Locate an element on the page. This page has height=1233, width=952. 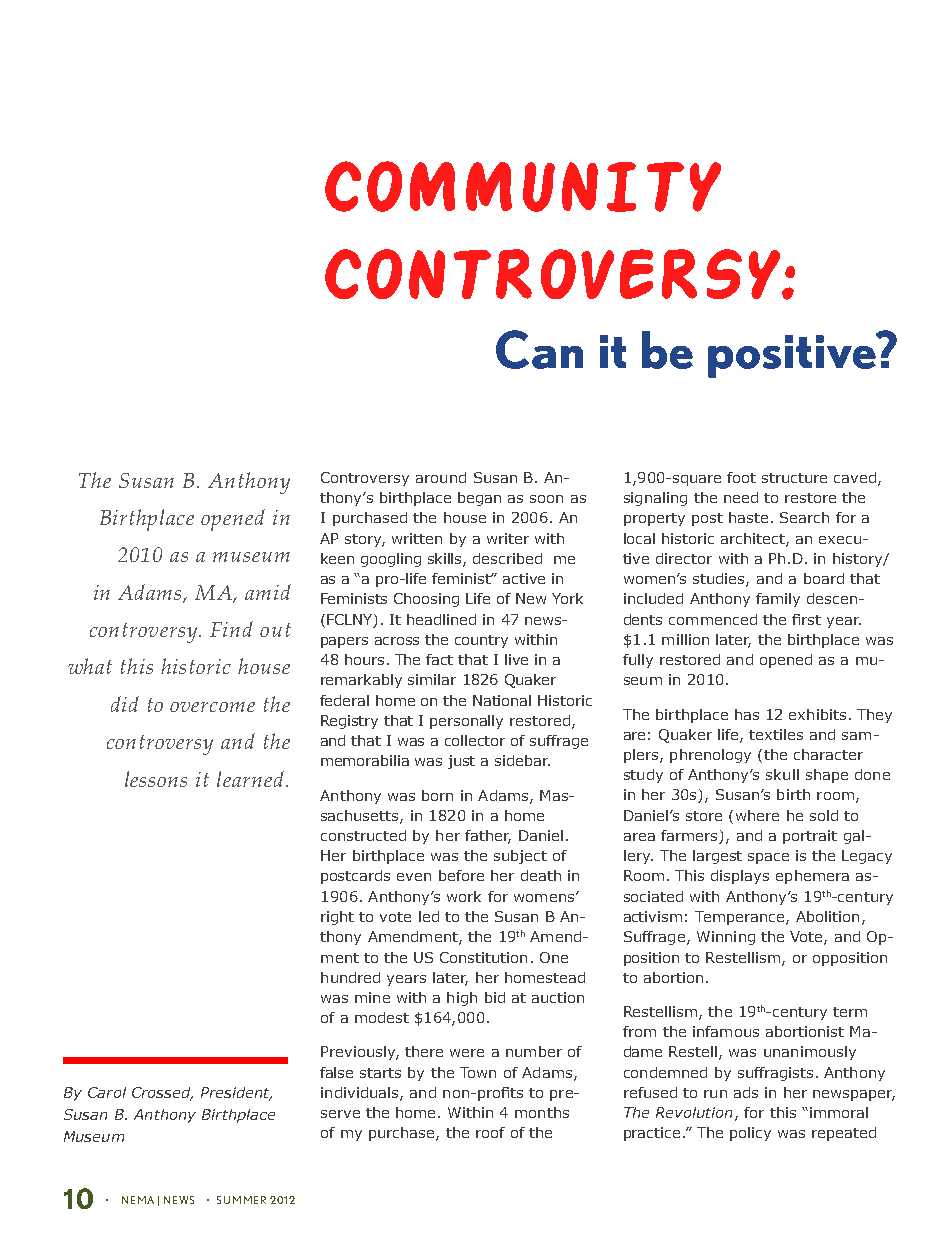
Crossed is located at coordinates (162, 1094).
